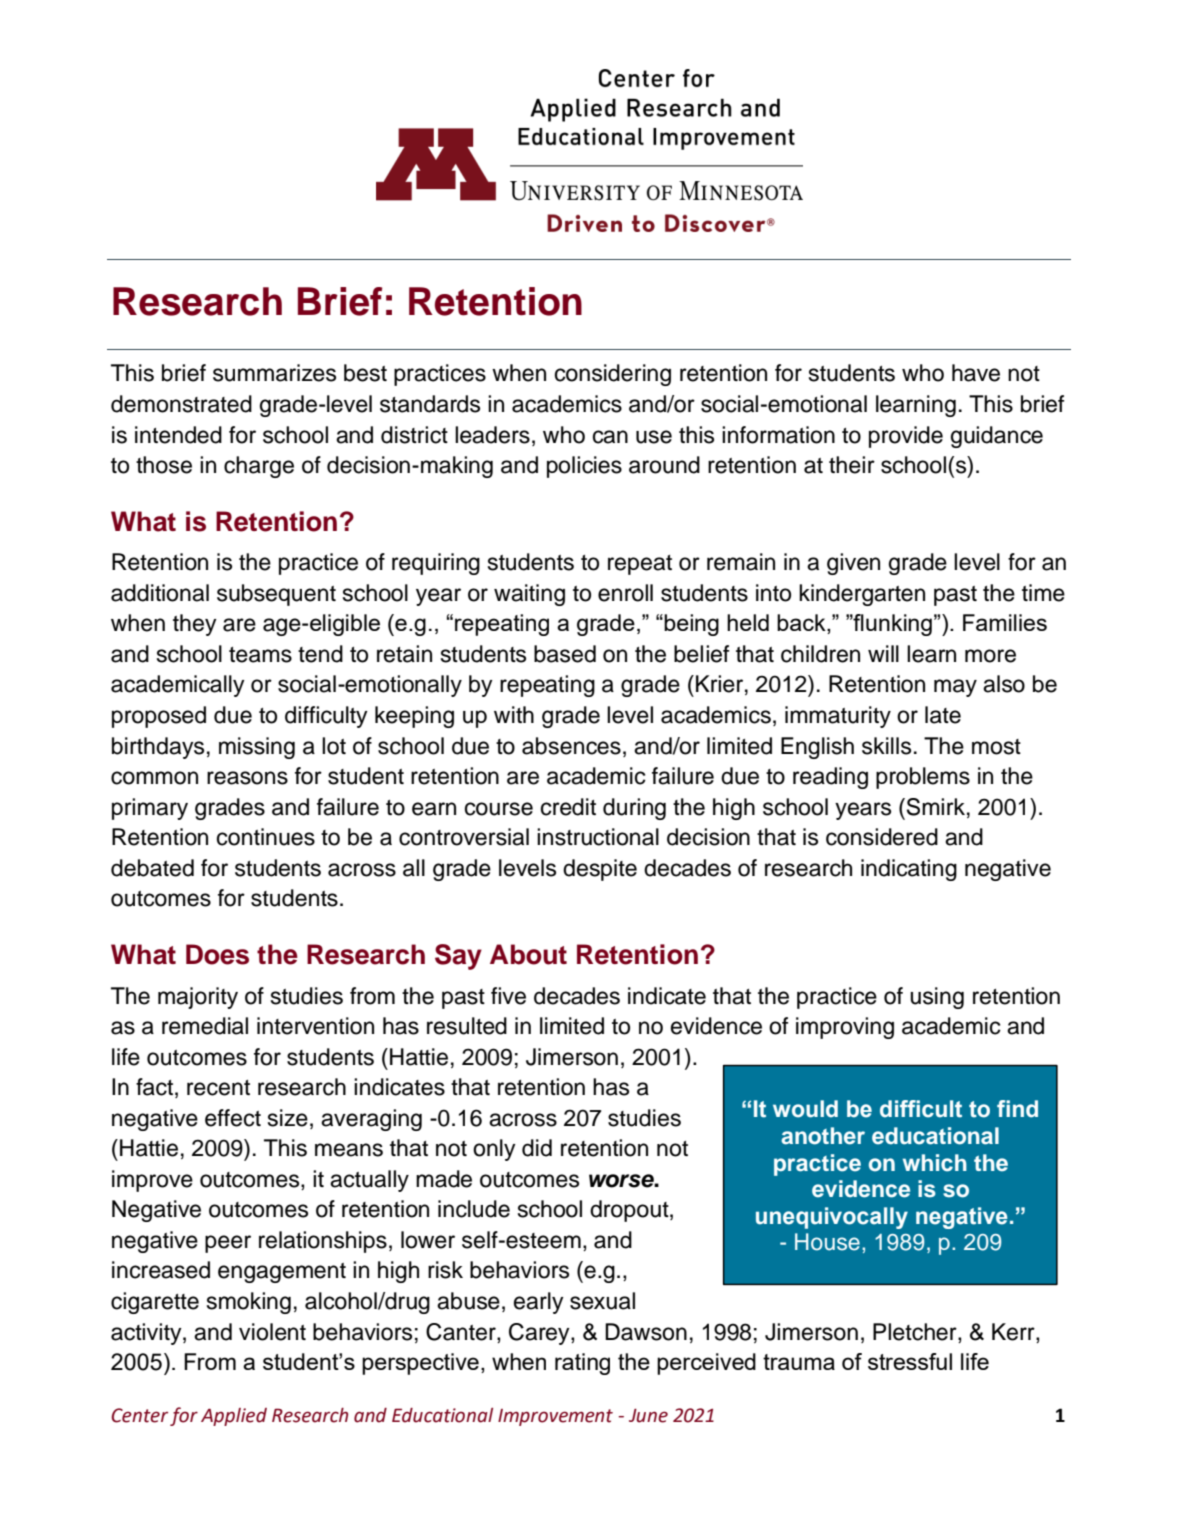 This page has width=1179, height=1525. What do you see at coordinates (234, 1417) in the page?
I see `Applied` at bounding box center [234, 1417].
